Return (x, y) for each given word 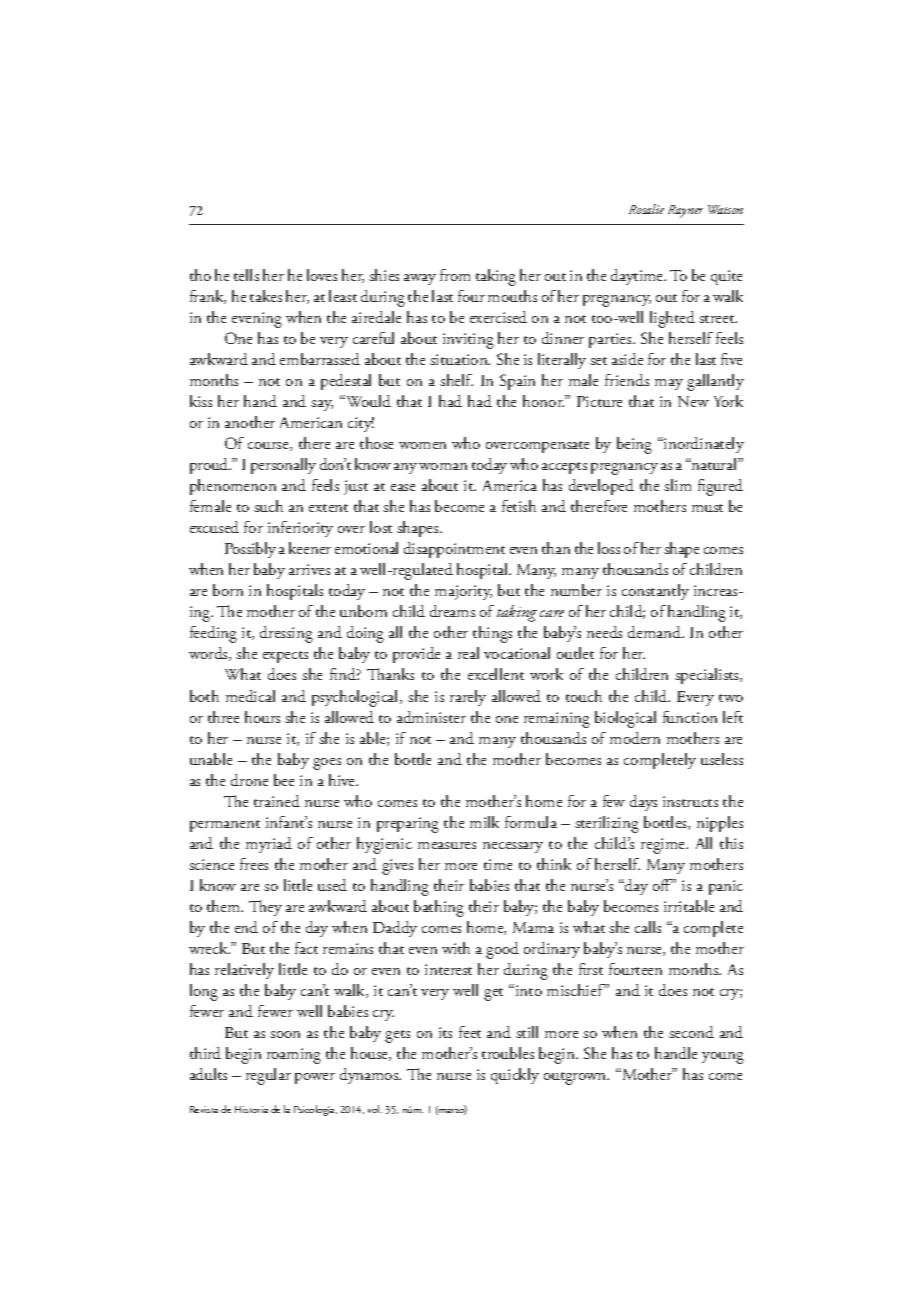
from (455, 275)
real (468, 653)
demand (656, 632)
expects (285, 657)
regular (268, 1076)
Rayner (685, 211)
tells (246, 275)
